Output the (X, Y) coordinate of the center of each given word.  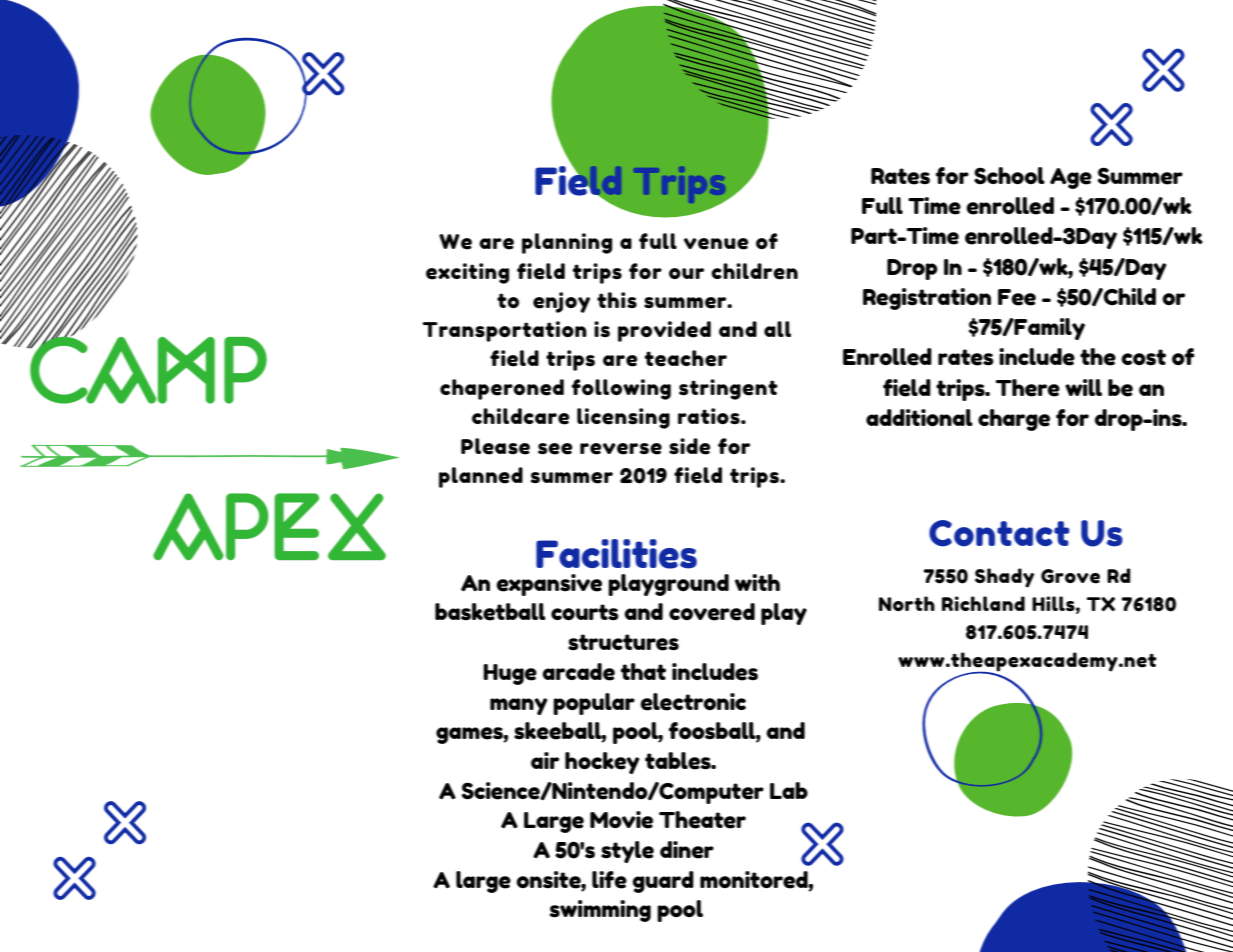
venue (716, 244)
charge (1014, 420)
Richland (983, 603)
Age (1071, 178)
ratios (710, 416)
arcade (578, 672)
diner (687, 850)
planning (567, 243)
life (609, 880)
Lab (789, 790)
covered (712, 612)
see (555, 449)
